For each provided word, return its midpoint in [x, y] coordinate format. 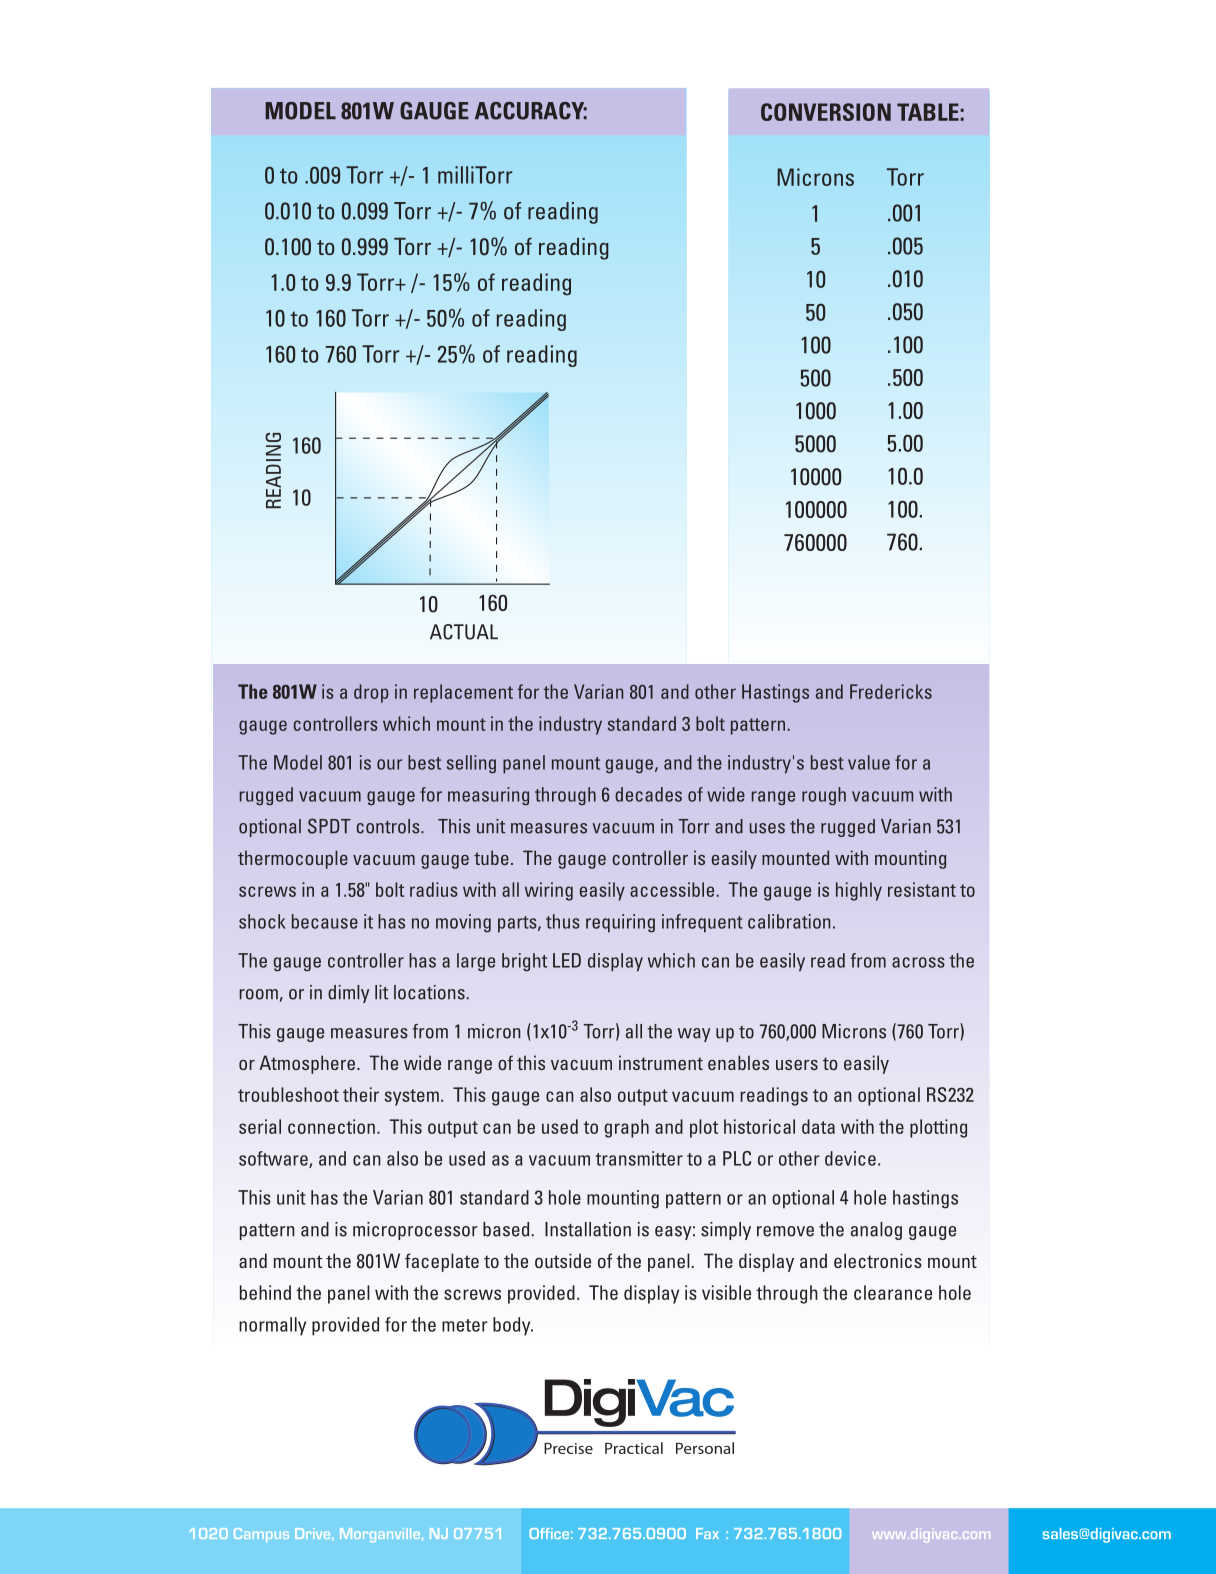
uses [767, 828]
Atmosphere [307, 1064]
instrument [661, 1062]
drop [371, 693]
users [797, 1065]
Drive [314, 1534]
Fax [707, 1533]
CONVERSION [826, 112]
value [869, 762]
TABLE [928, 112]
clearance [893, 1292]
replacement [463, 693]
